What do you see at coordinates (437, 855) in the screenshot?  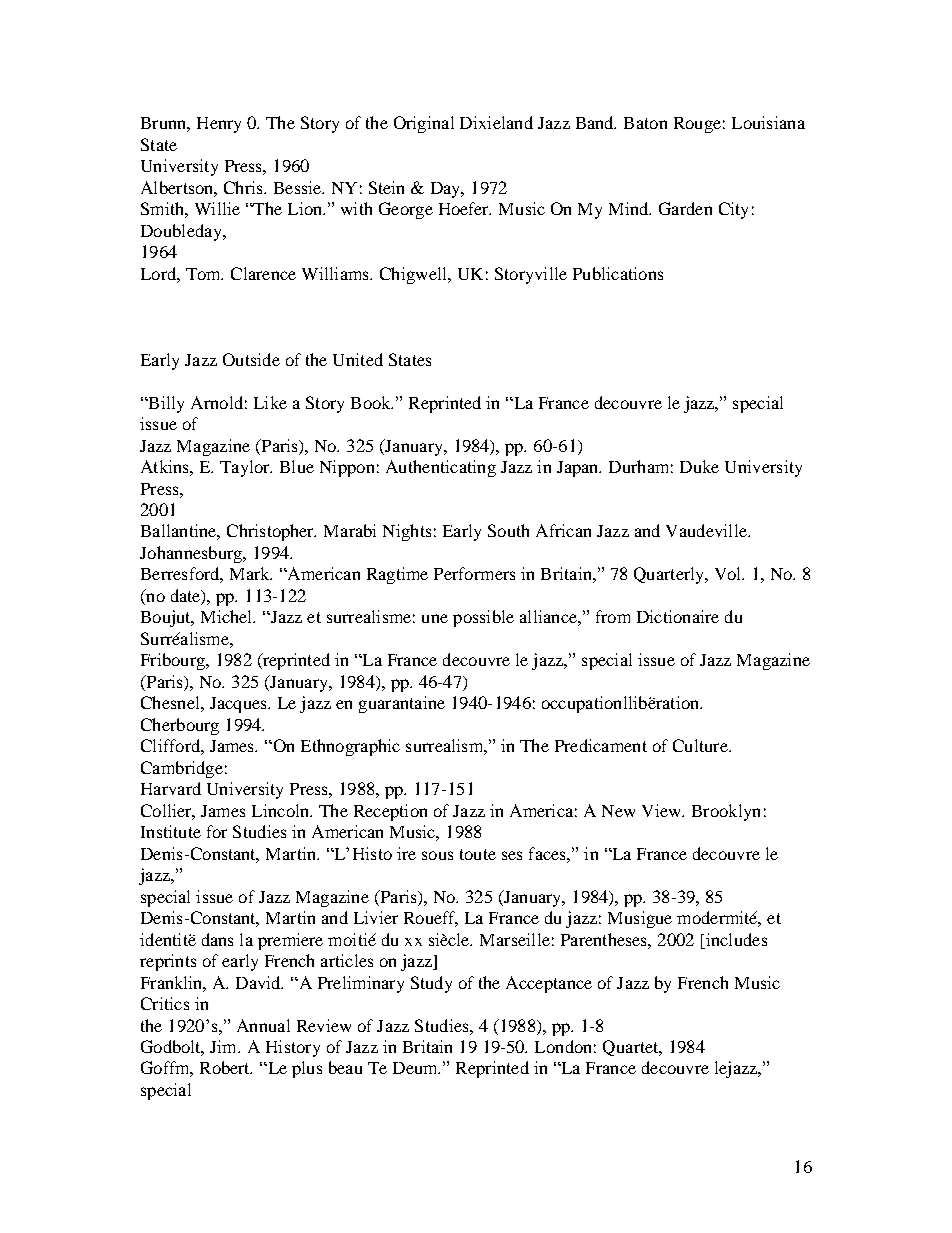 I see `sous` at bounding box center [437, 855].
